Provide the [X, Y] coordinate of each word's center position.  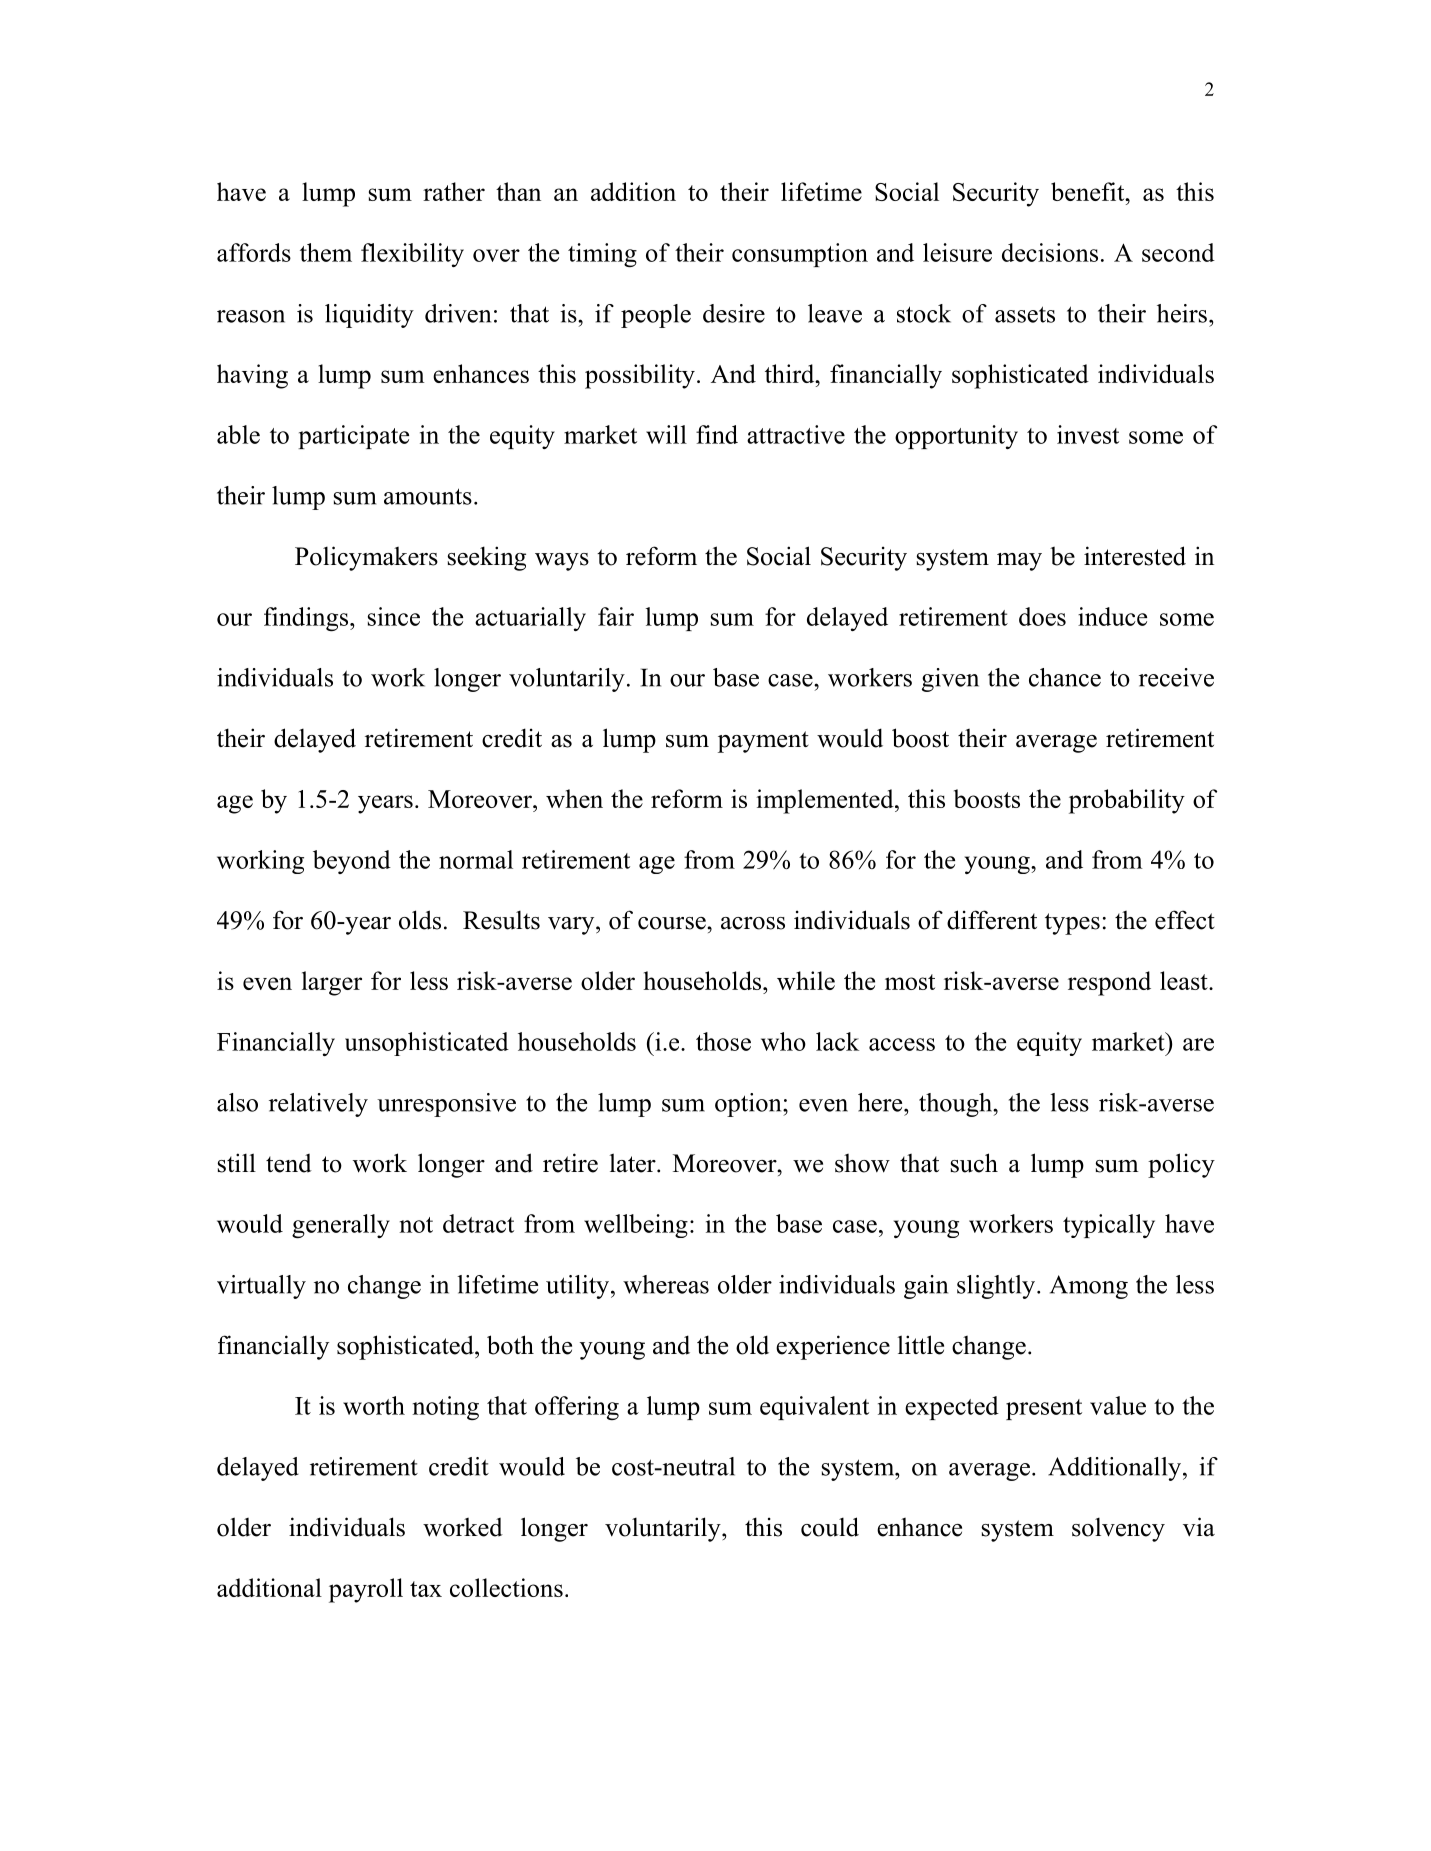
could [830, 1527]
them [326, 252]
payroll [366, 1590]
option [749, 1105]
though [956, 1105]
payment [763, 742]
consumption [800, 255]
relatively [318, 1105]
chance [1065, 677]
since [394, 616]
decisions [1050, 252]
